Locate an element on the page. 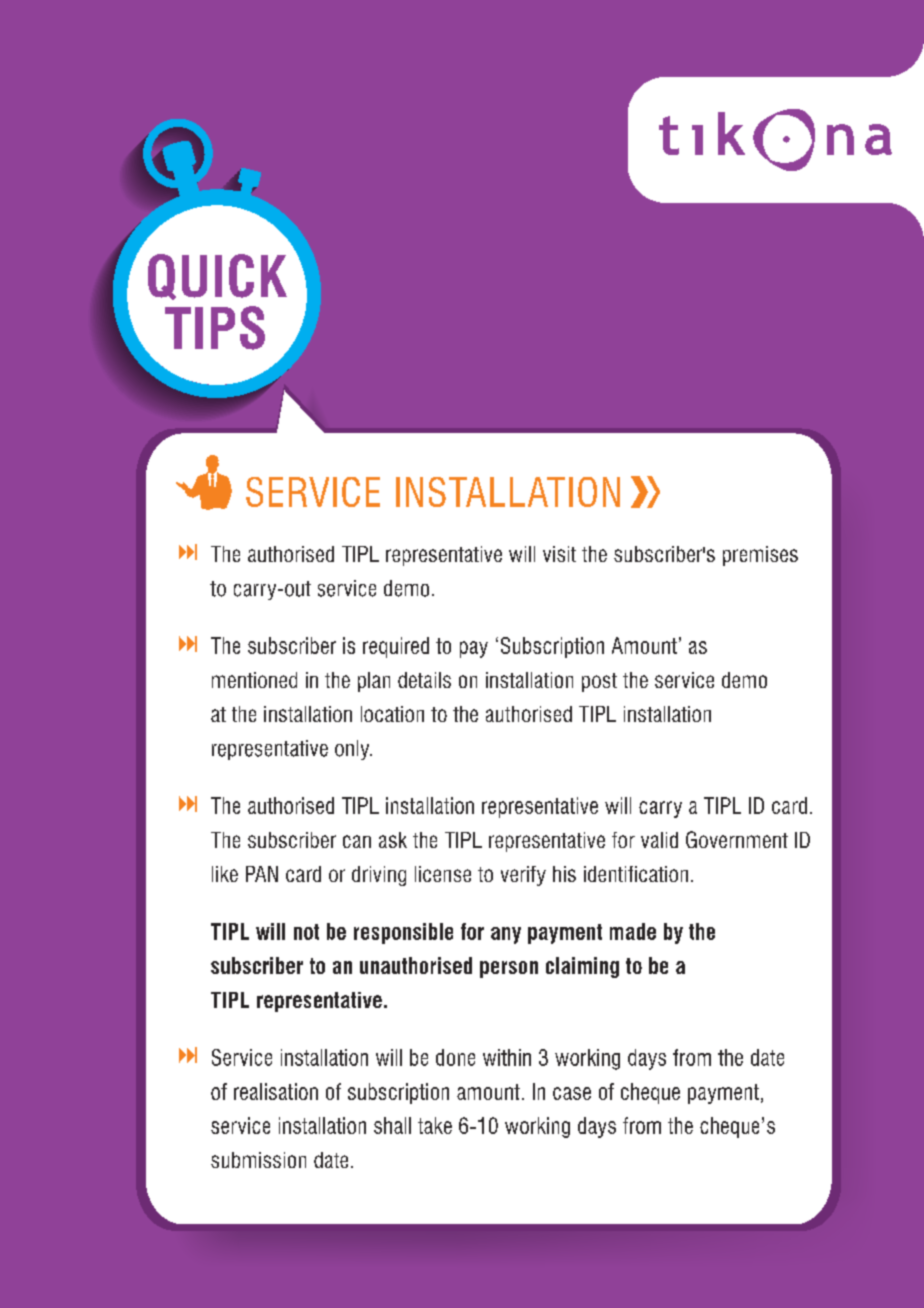 The image size is (924, 1308). QUICK is located at coordinates (217, 277).
